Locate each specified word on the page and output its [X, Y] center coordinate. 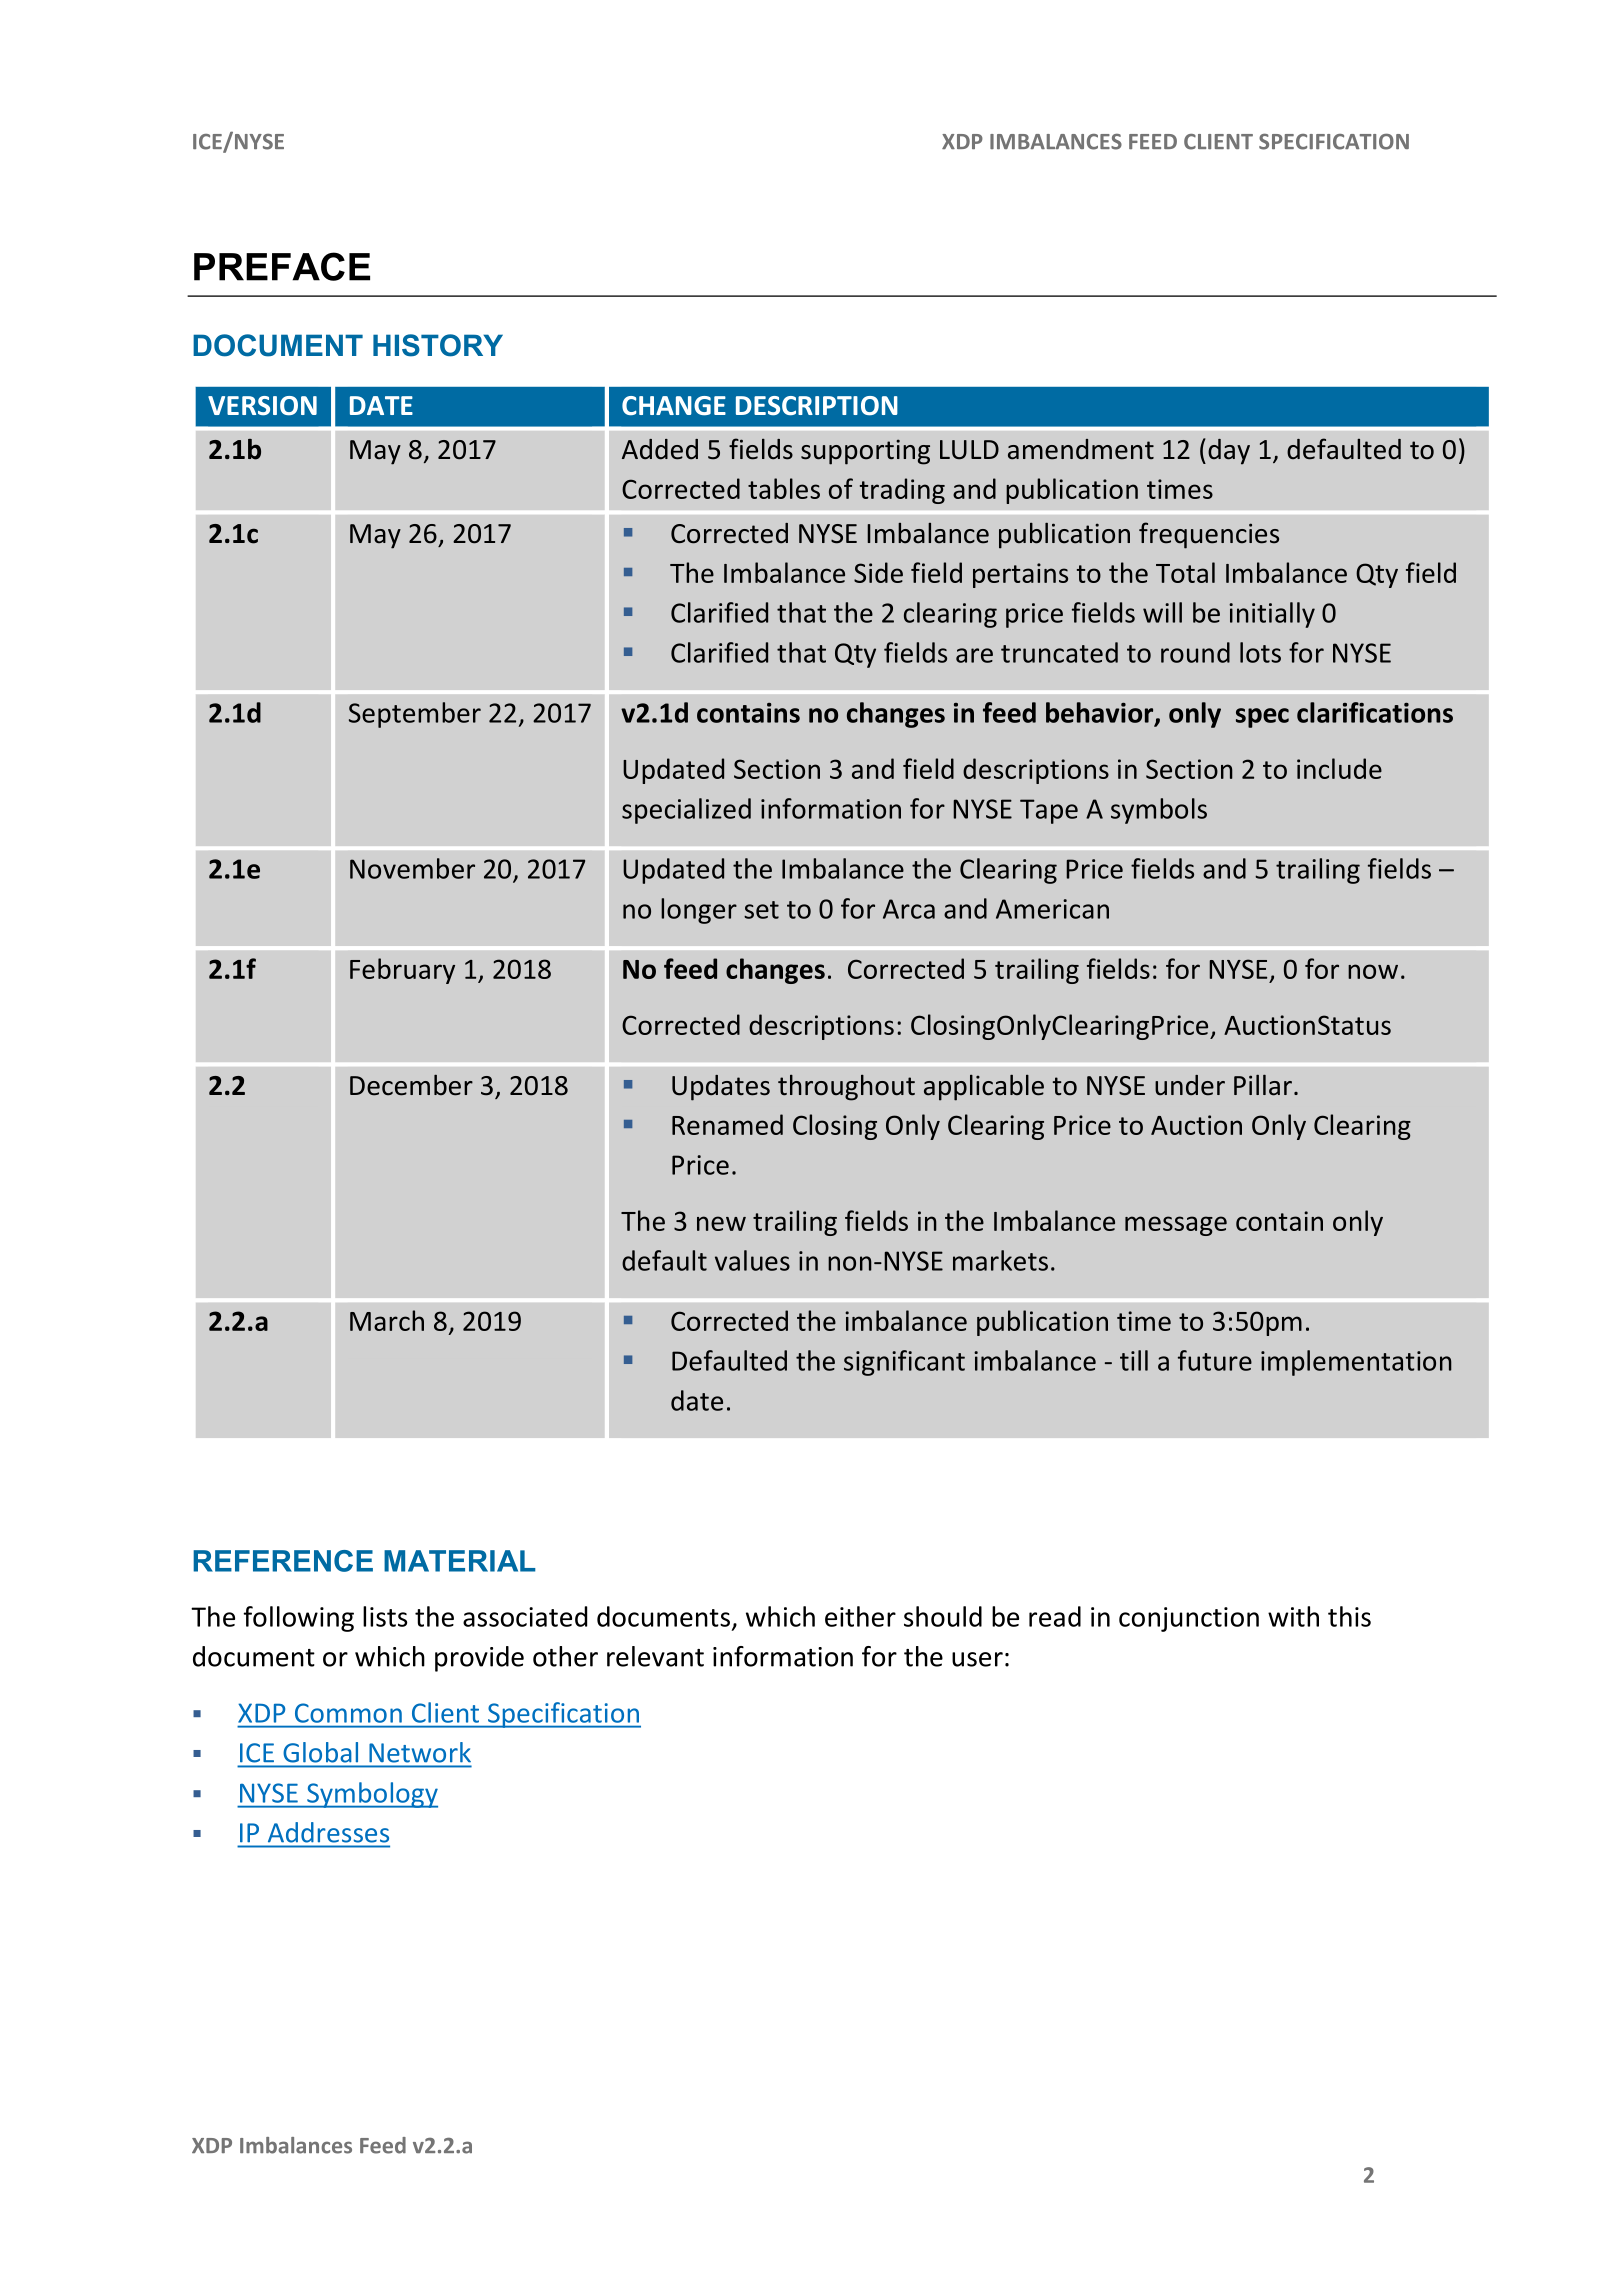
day [1229, 452]
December [411, 1085]
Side [878, 572]
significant [904, 1363]
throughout [846, 1088]
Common [348, 1713]
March [387, 1320]
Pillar [1263, 1085]
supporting [865, 452]
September [415, 715]
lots [1260, 652]
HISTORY [438, 345]
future [1215, 1360]
